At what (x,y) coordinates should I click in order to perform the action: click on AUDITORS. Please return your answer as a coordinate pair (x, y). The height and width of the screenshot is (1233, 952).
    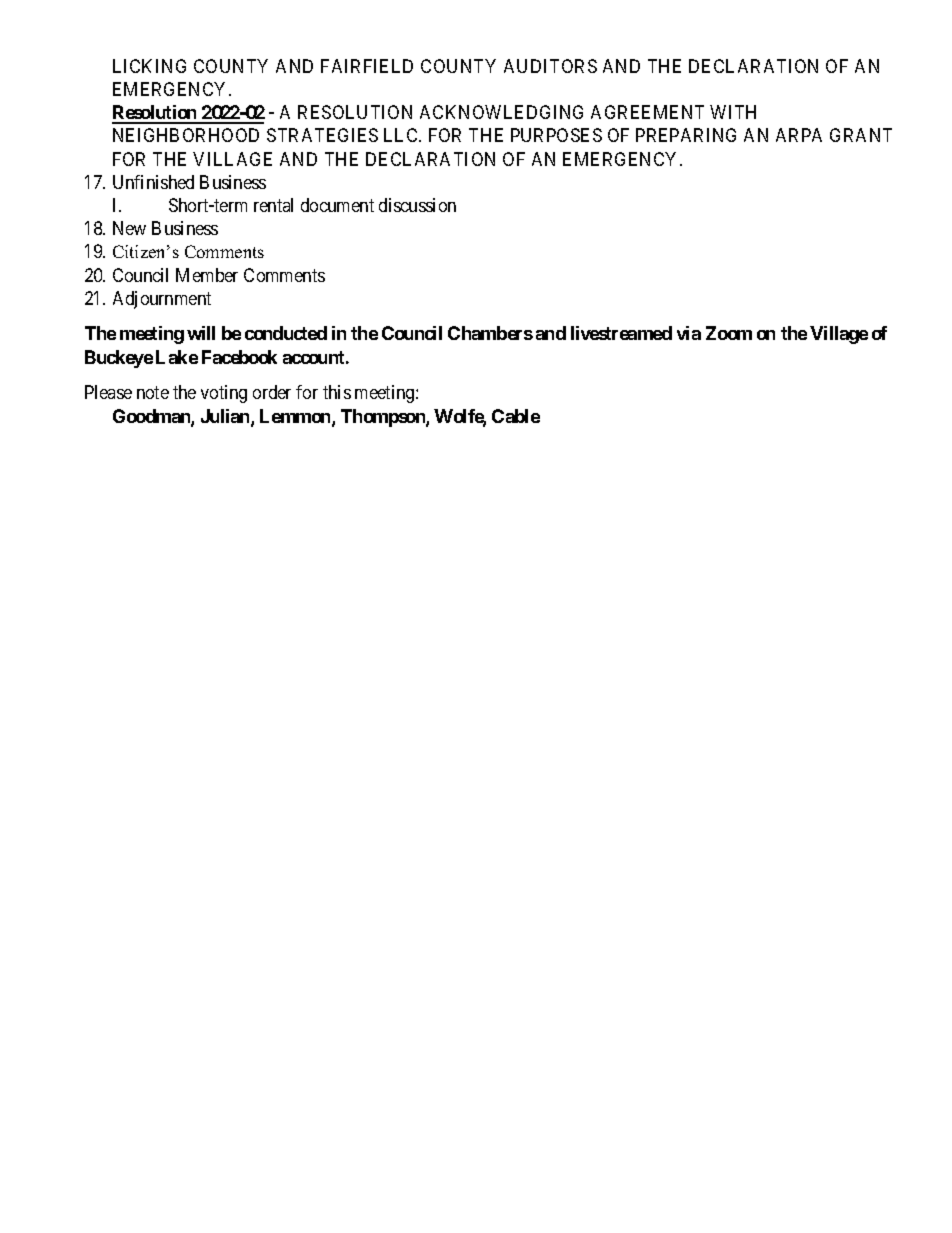
    Looking at the image, I should click on (550, 66).
